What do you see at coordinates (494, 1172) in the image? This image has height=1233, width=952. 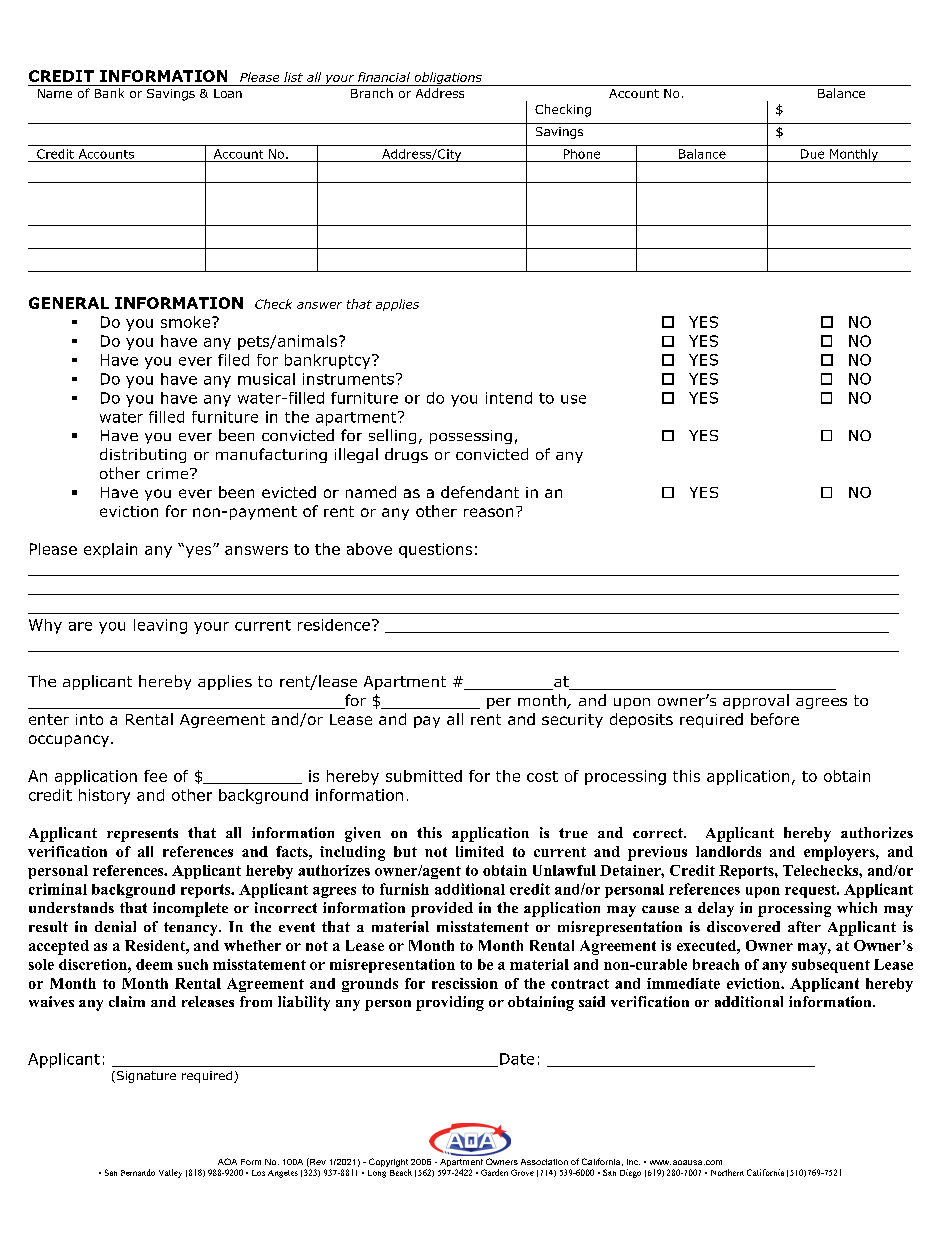 I see `Garden` at bounding box center [494, 1172].
